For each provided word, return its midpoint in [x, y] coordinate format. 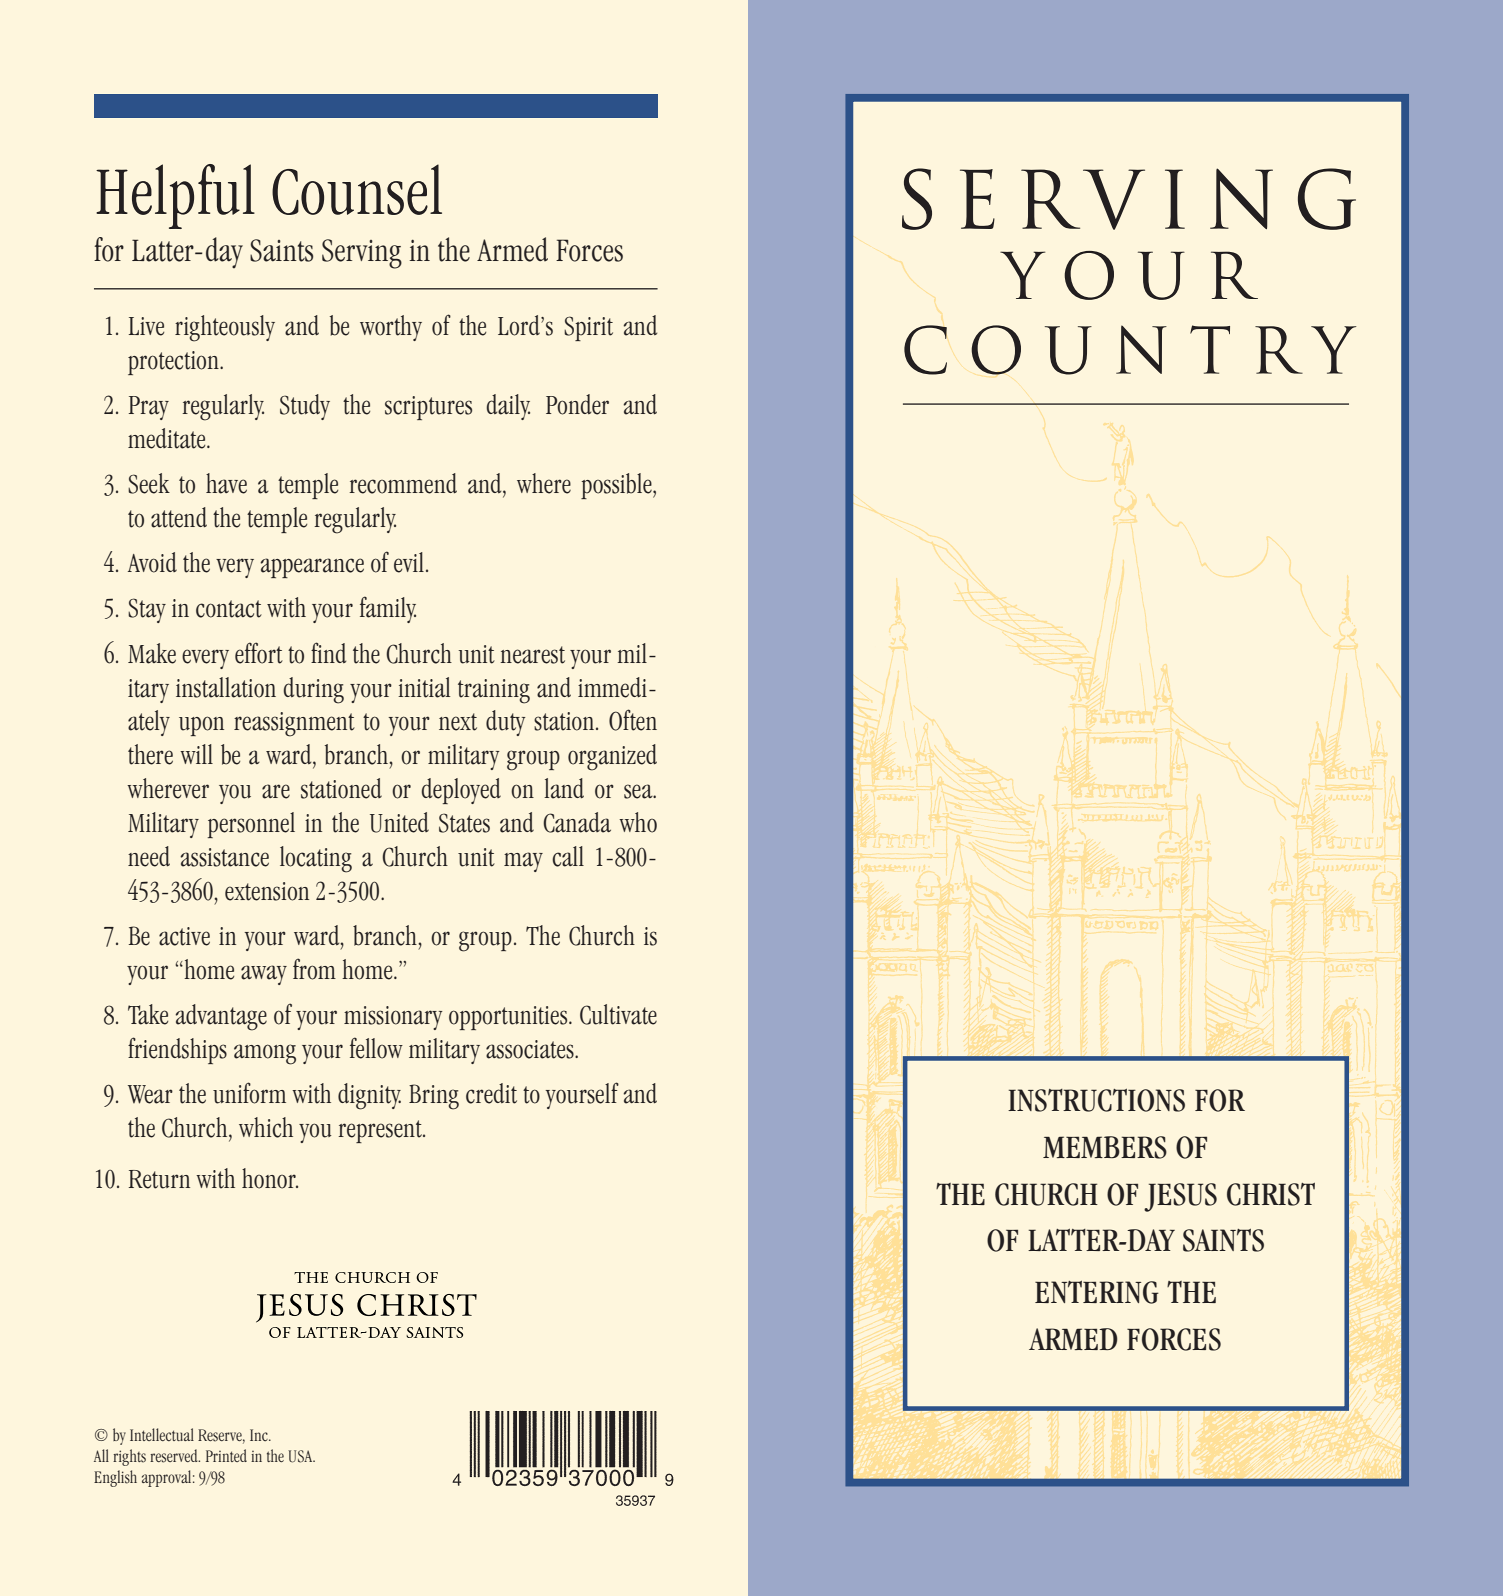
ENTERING [1097, 1292]
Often [633, 720]
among [265, 1054]
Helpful [175, 196]
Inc [260, 1435]
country [1130, 350]
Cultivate [618, 1014]
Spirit [588, 328]
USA [301, 1456]
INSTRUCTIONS [1096, 1100]
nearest [532, 655]
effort [259, 653]
